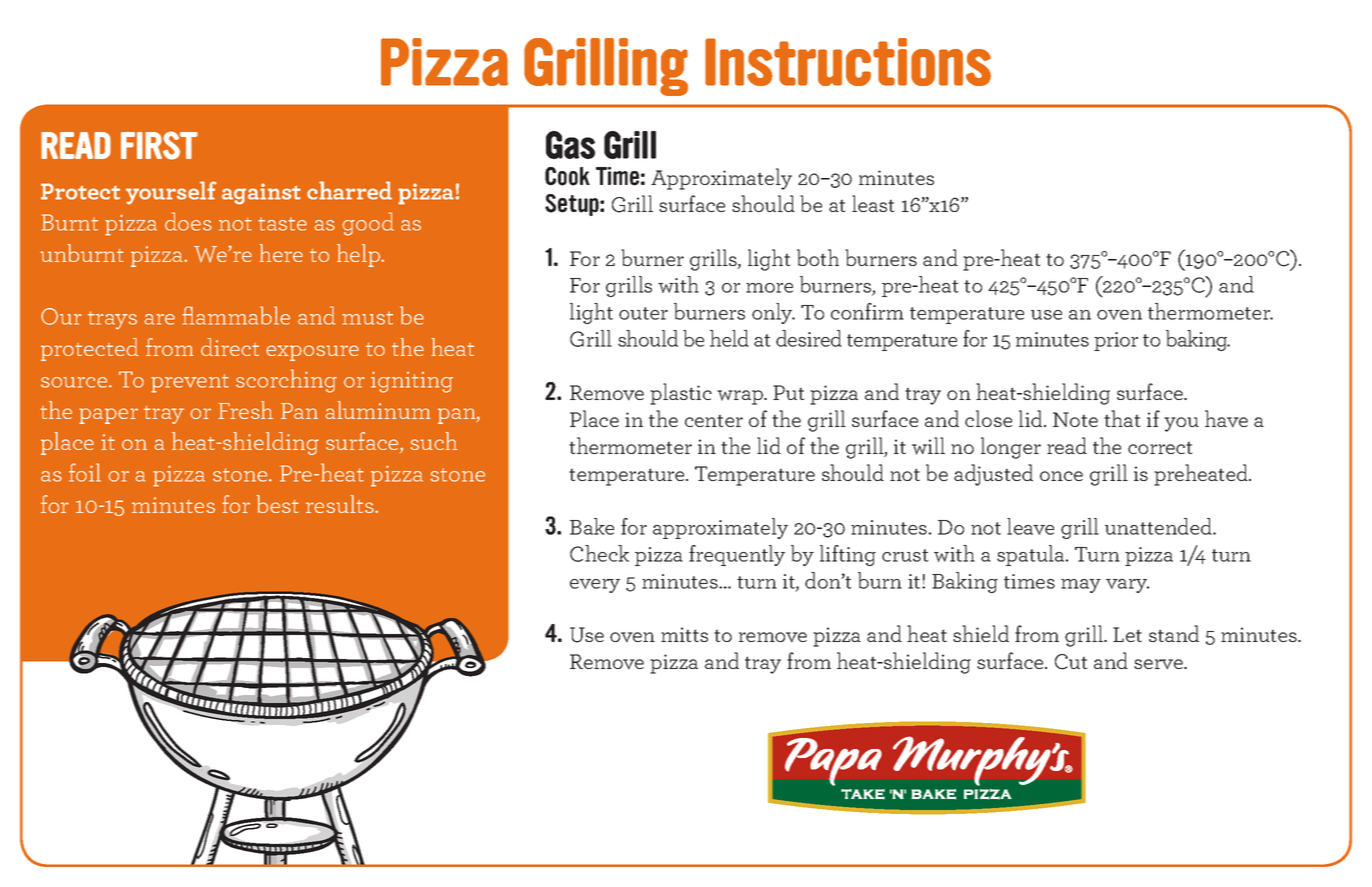  Describe the element at coordinates (1061, 476) in the screenshot. I see `once` at that location.
